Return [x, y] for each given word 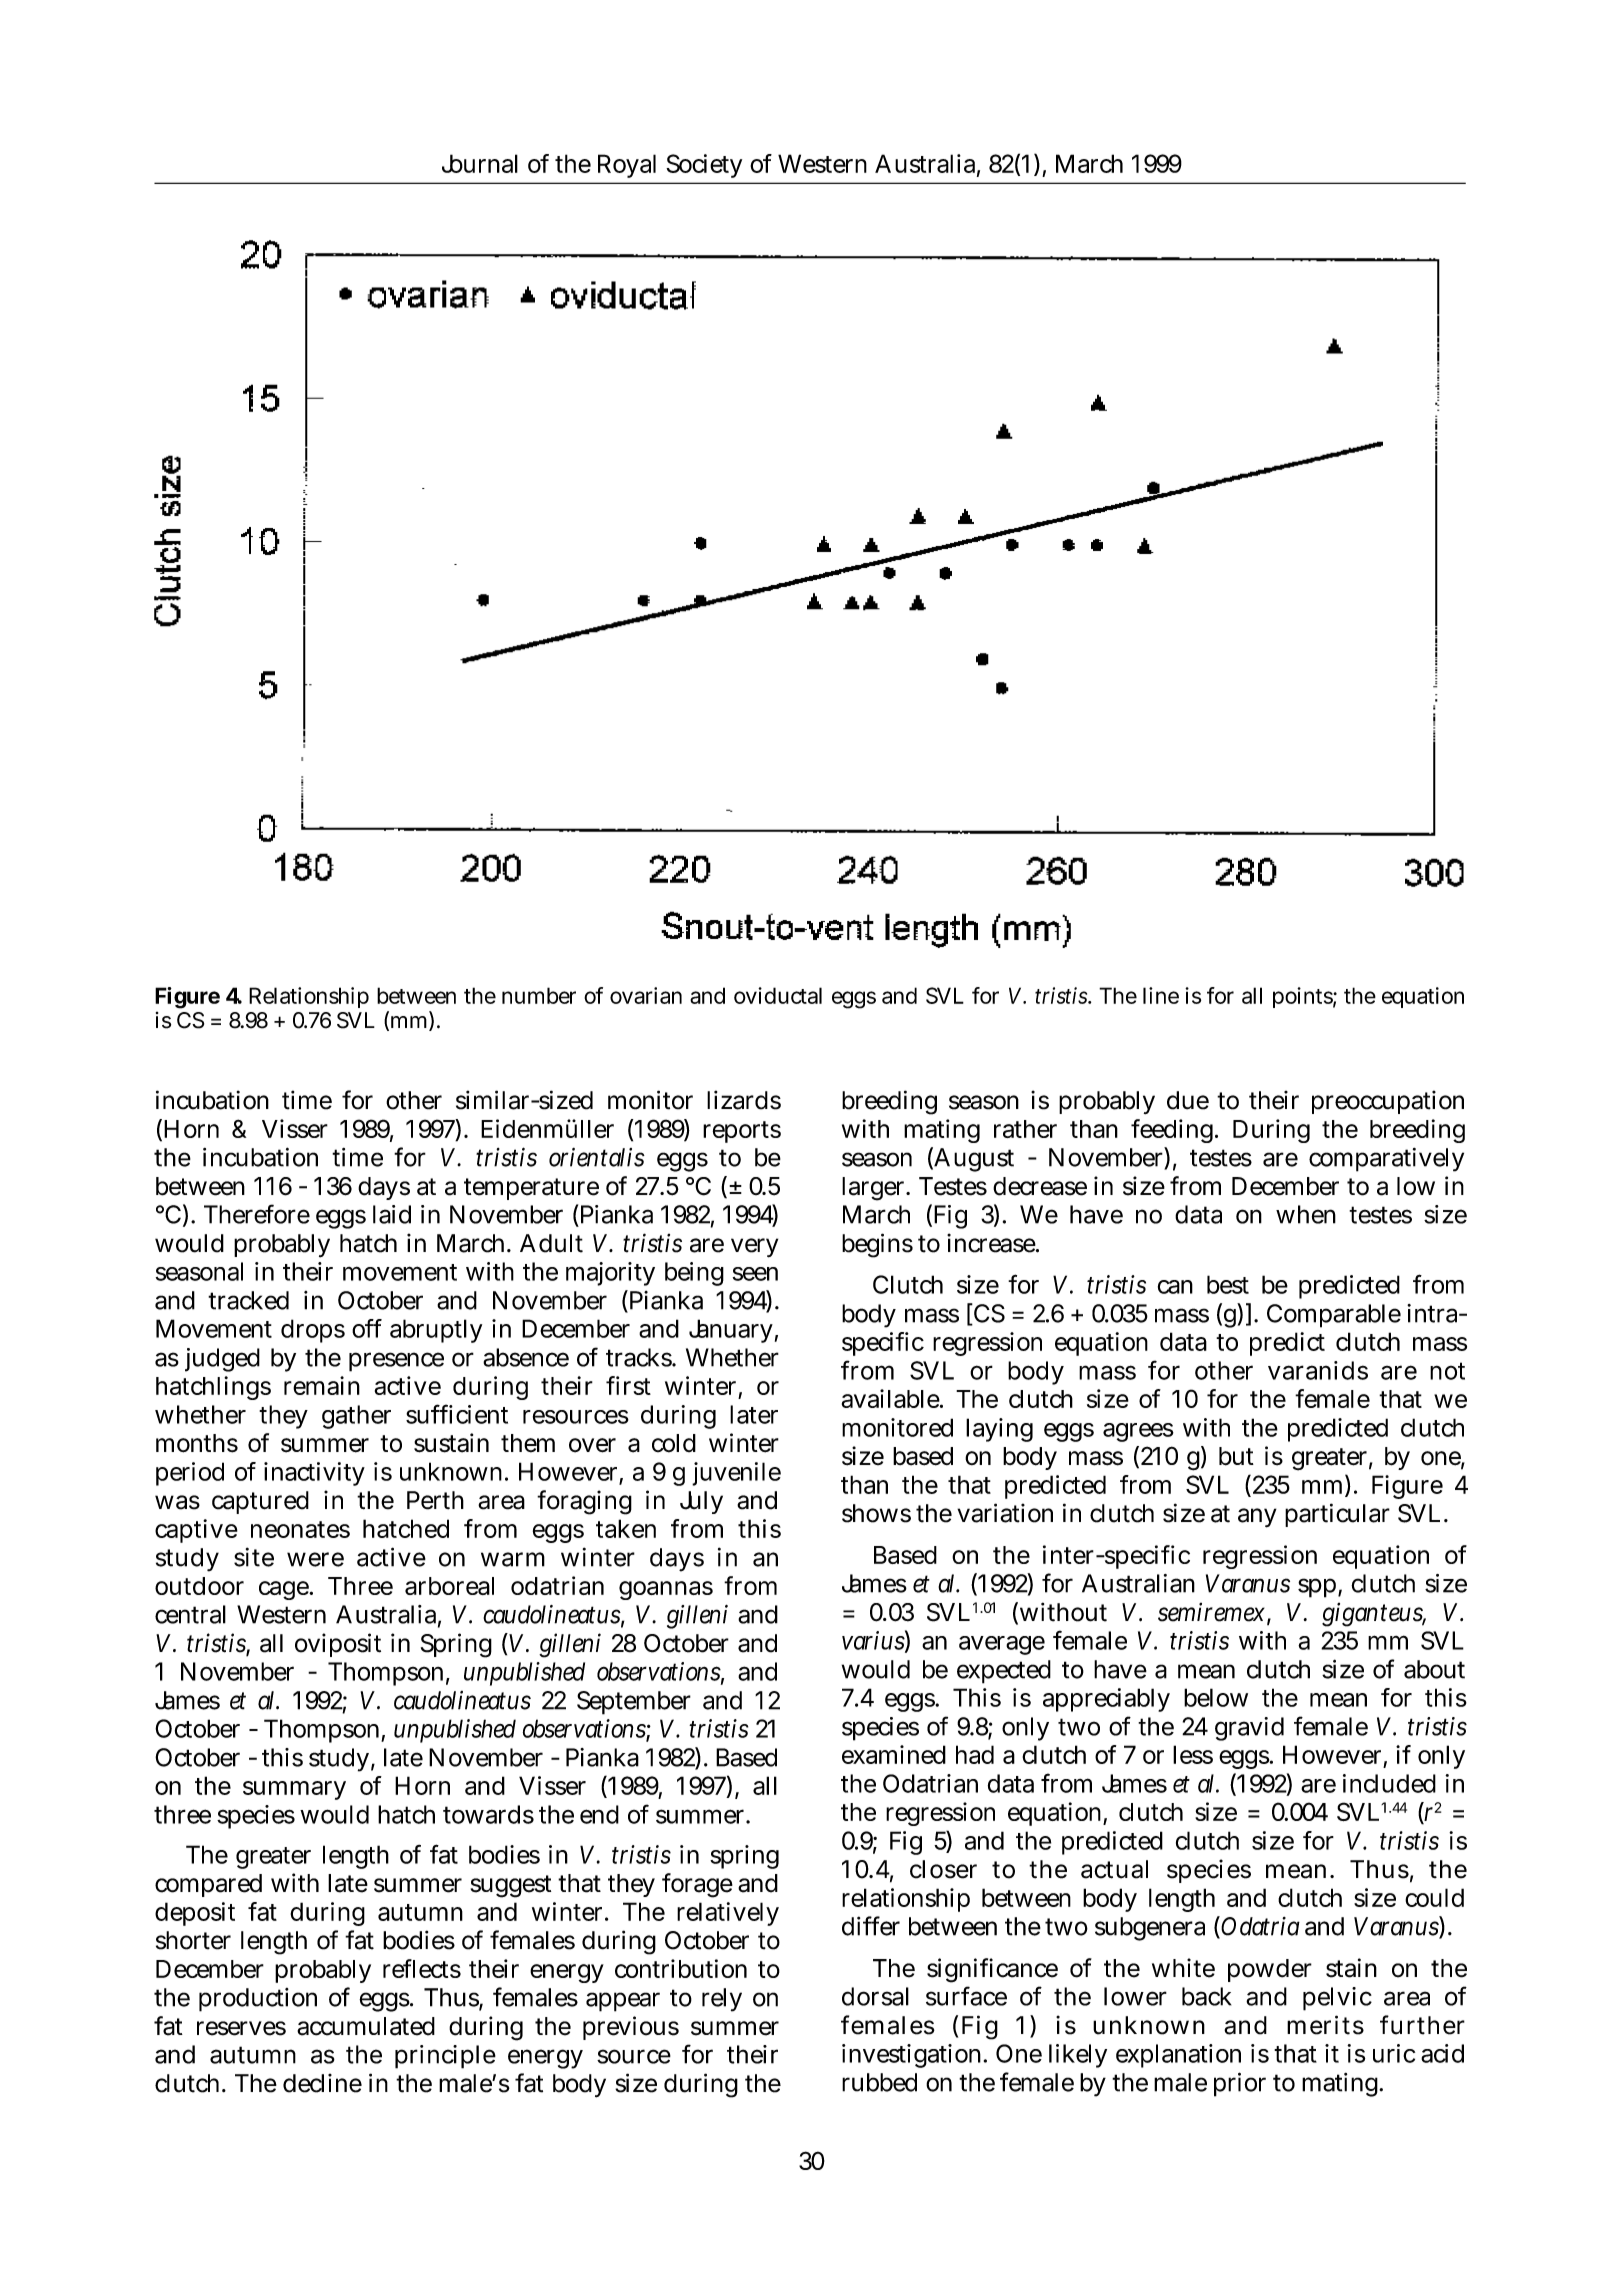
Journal [480, 163]
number [539, 995]
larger [873, 1189]
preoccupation [1388, 1102]
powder [1270, 1970]
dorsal [875, 1996]
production [258, 2000]
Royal [627, 166]
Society [704, 166]
